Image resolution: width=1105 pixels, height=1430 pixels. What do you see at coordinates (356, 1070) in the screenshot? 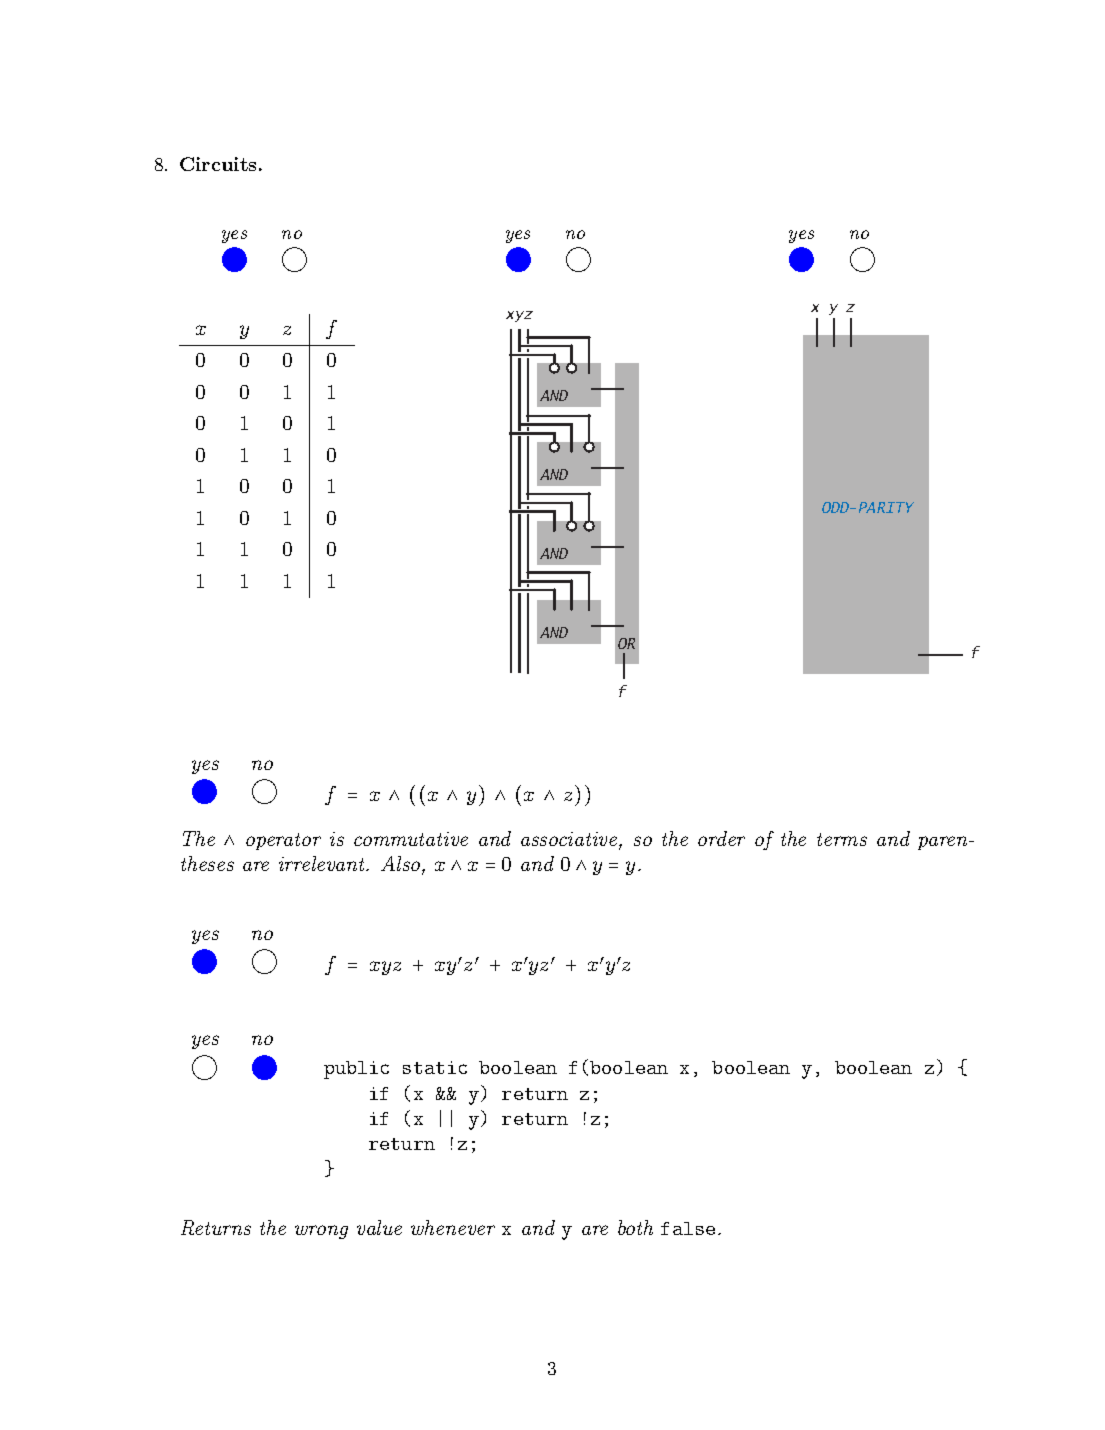
I see `public` at bounding box center [356, 1070].
